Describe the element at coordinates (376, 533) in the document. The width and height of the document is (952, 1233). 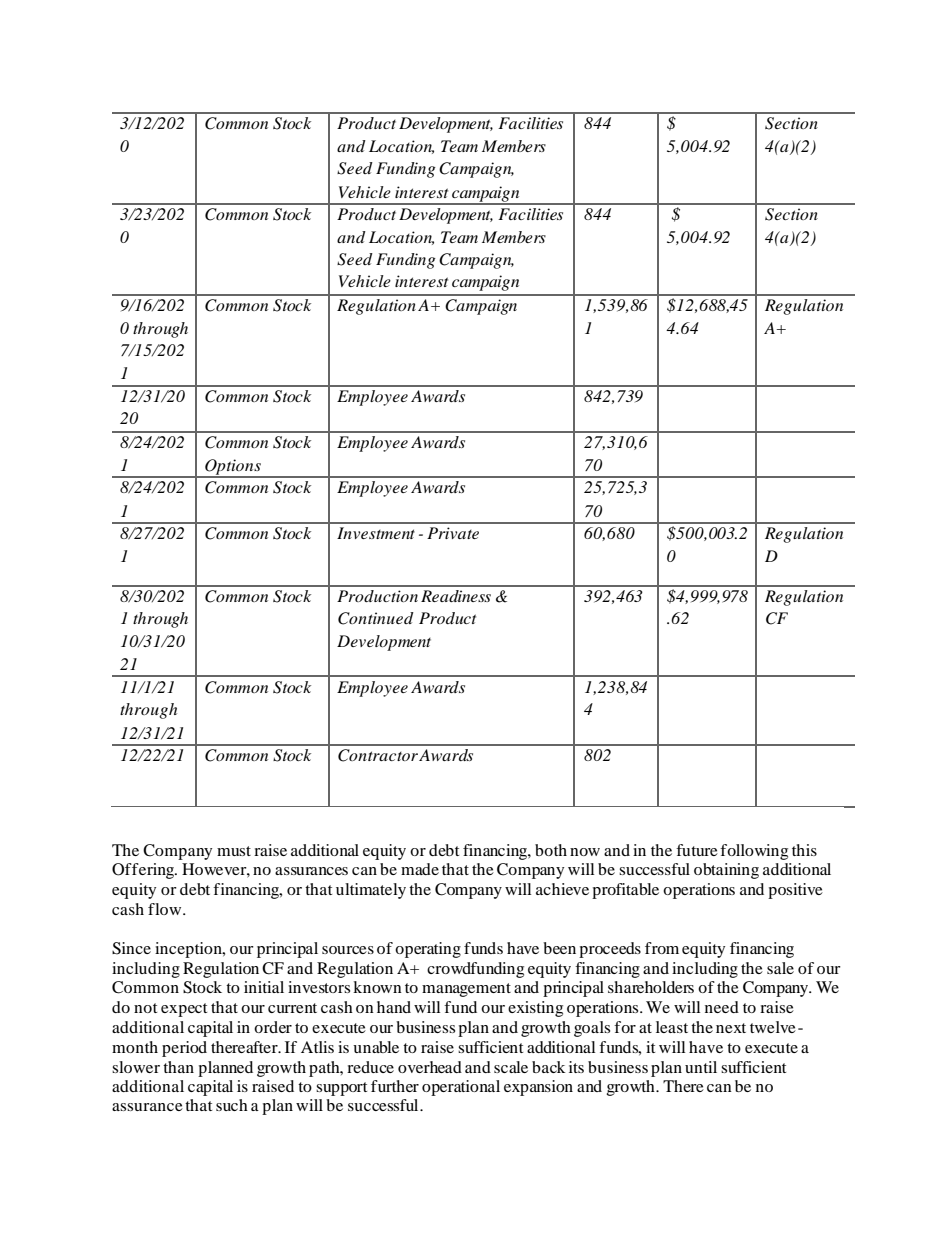
I see `Investment` at that location.
